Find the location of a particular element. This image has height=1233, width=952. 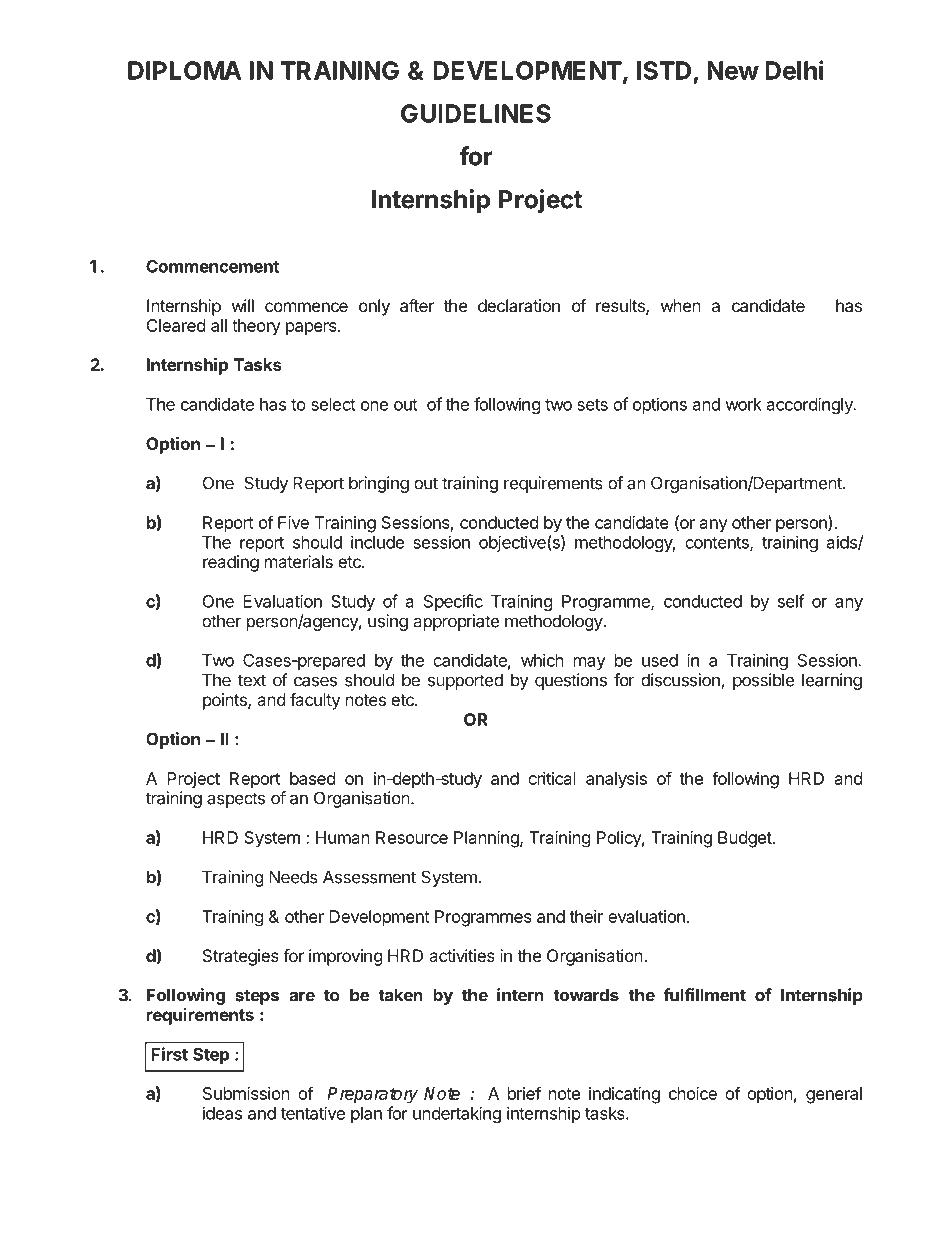

GUIDELINES is located at coordinates (476, 113).
